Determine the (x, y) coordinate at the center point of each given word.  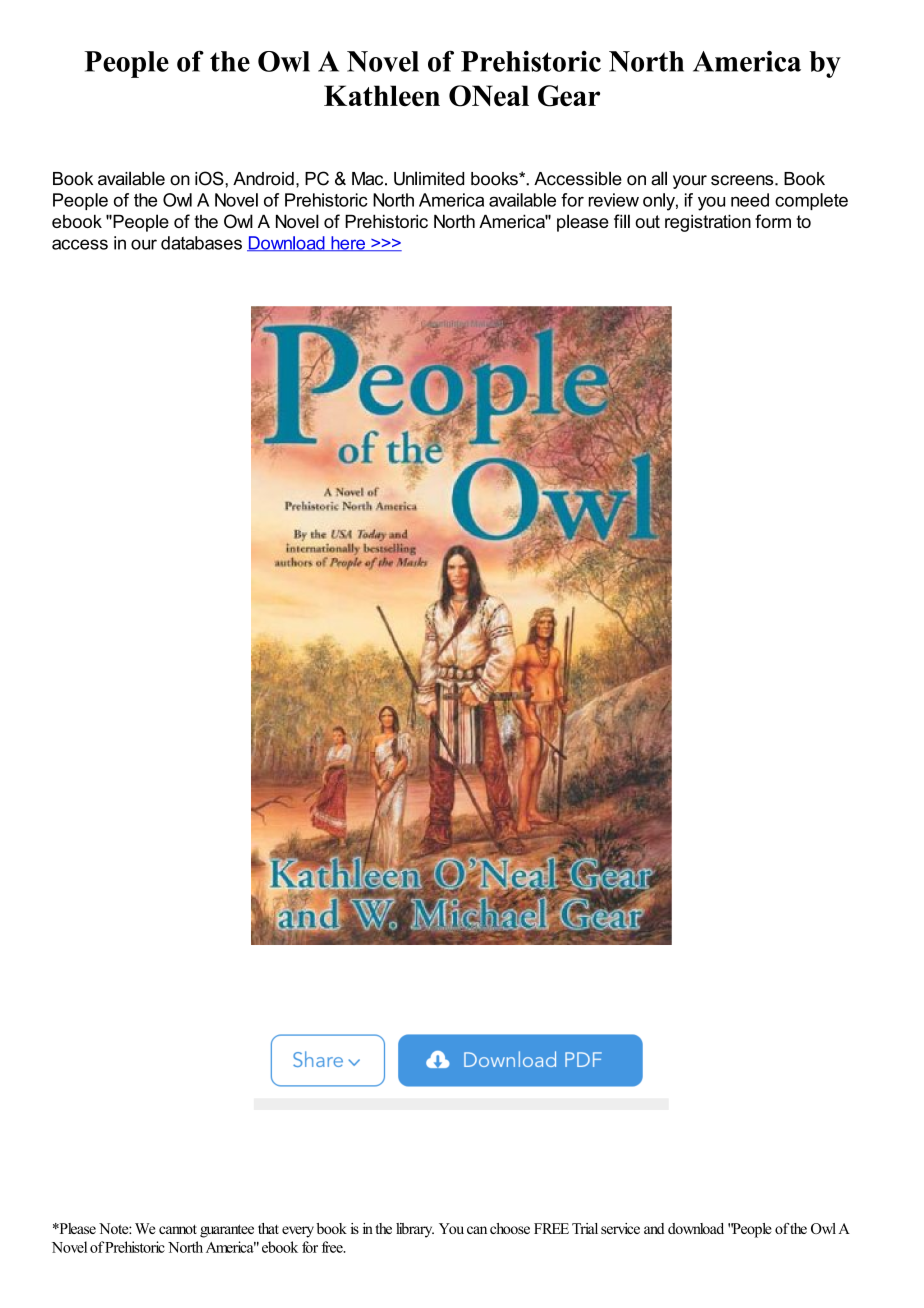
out (647, 221)
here (348, 243)
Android (263, 179)
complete (811, 201)
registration (708, 223)
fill (622, 221)
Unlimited (429, 178)
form (773, 221)
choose (510, 1228)
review (614, 200)
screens (743, 180)
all (659, 178)
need (750, 200)
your (690, 182)
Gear (569, 96)
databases (201, 243)
